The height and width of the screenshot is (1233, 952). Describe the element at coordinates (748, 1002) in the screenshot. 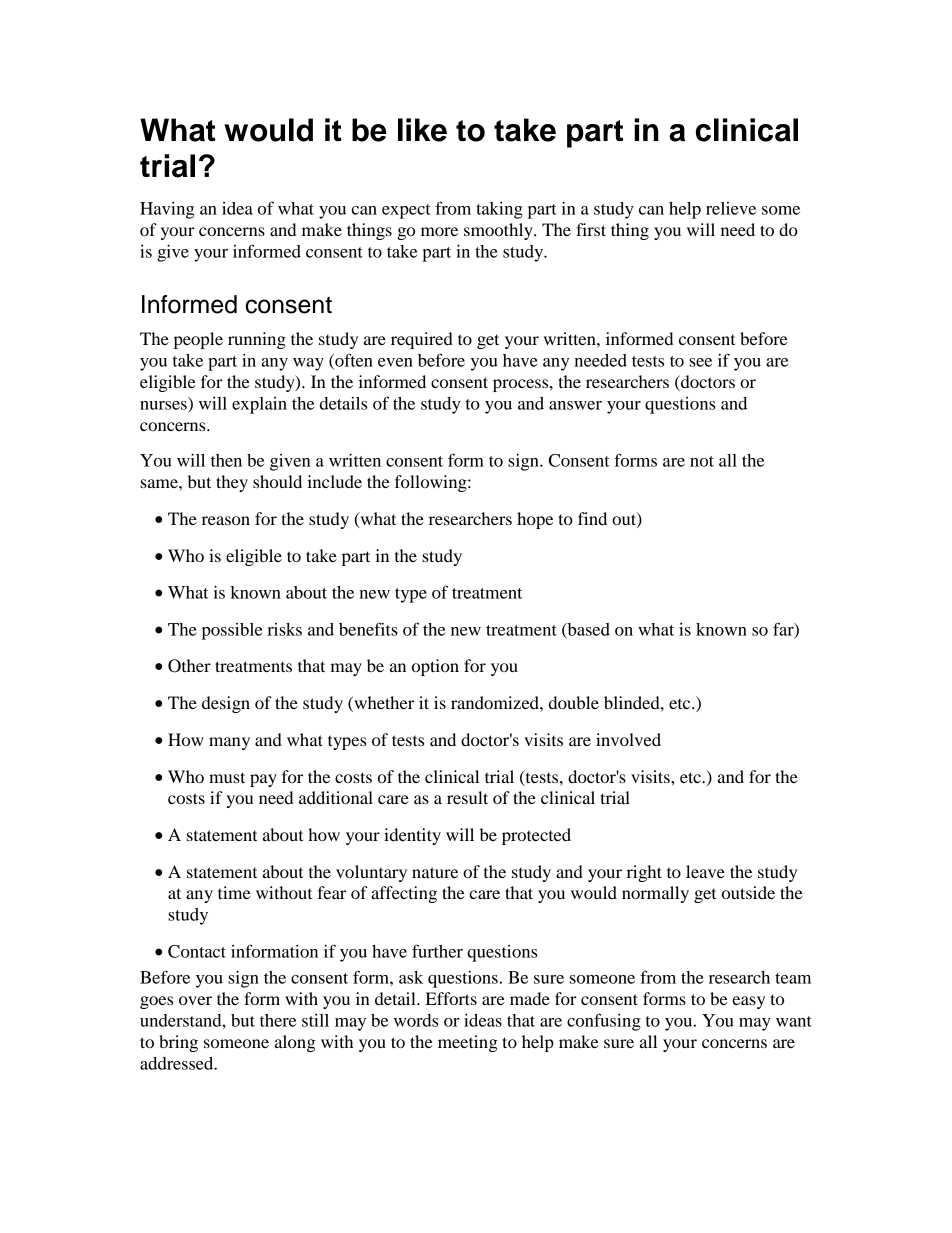

I see `easy` at that location.
